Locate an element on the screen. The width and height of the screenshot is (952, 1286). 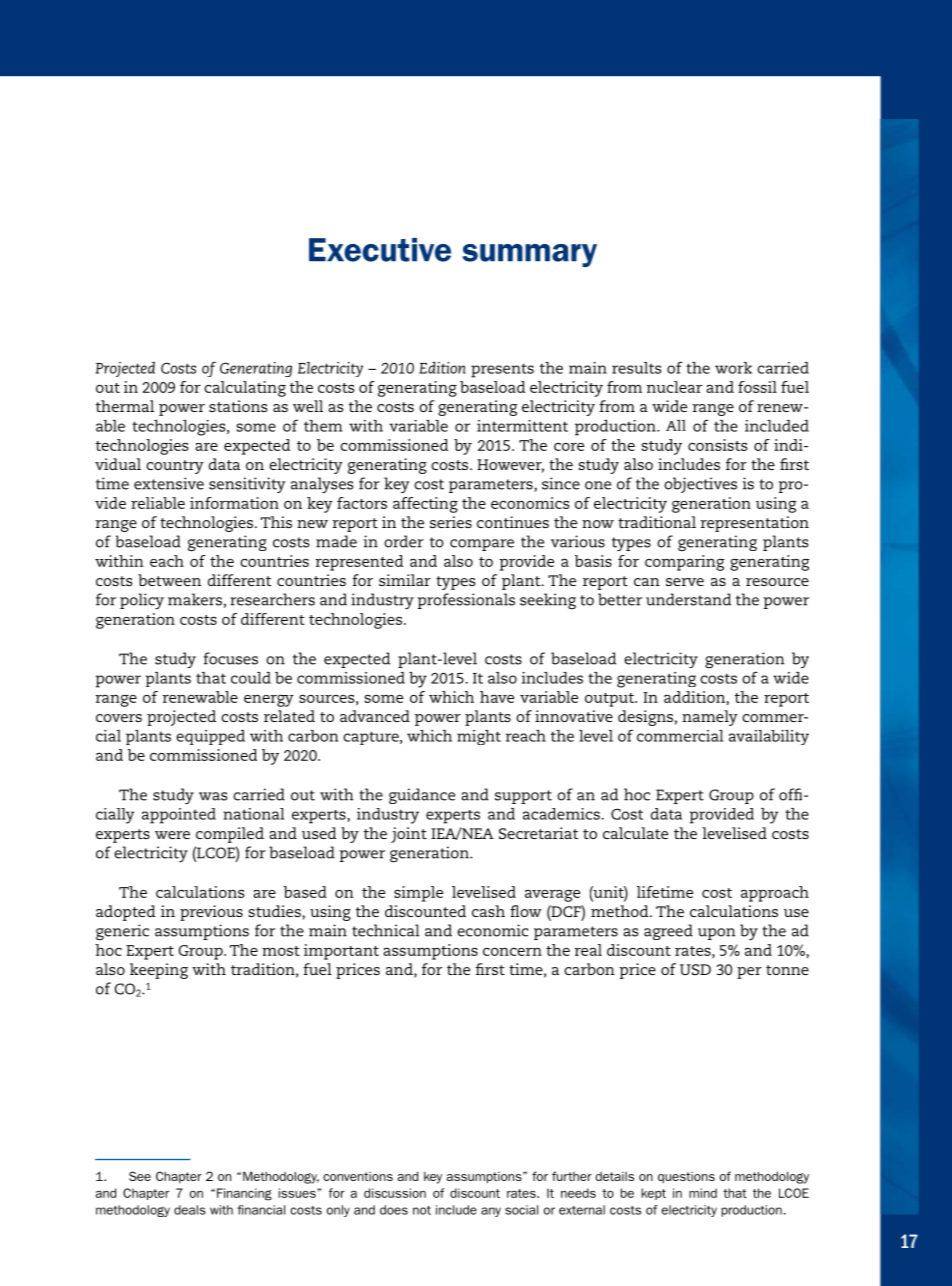
equipped is located at coordinates (210, 737).
